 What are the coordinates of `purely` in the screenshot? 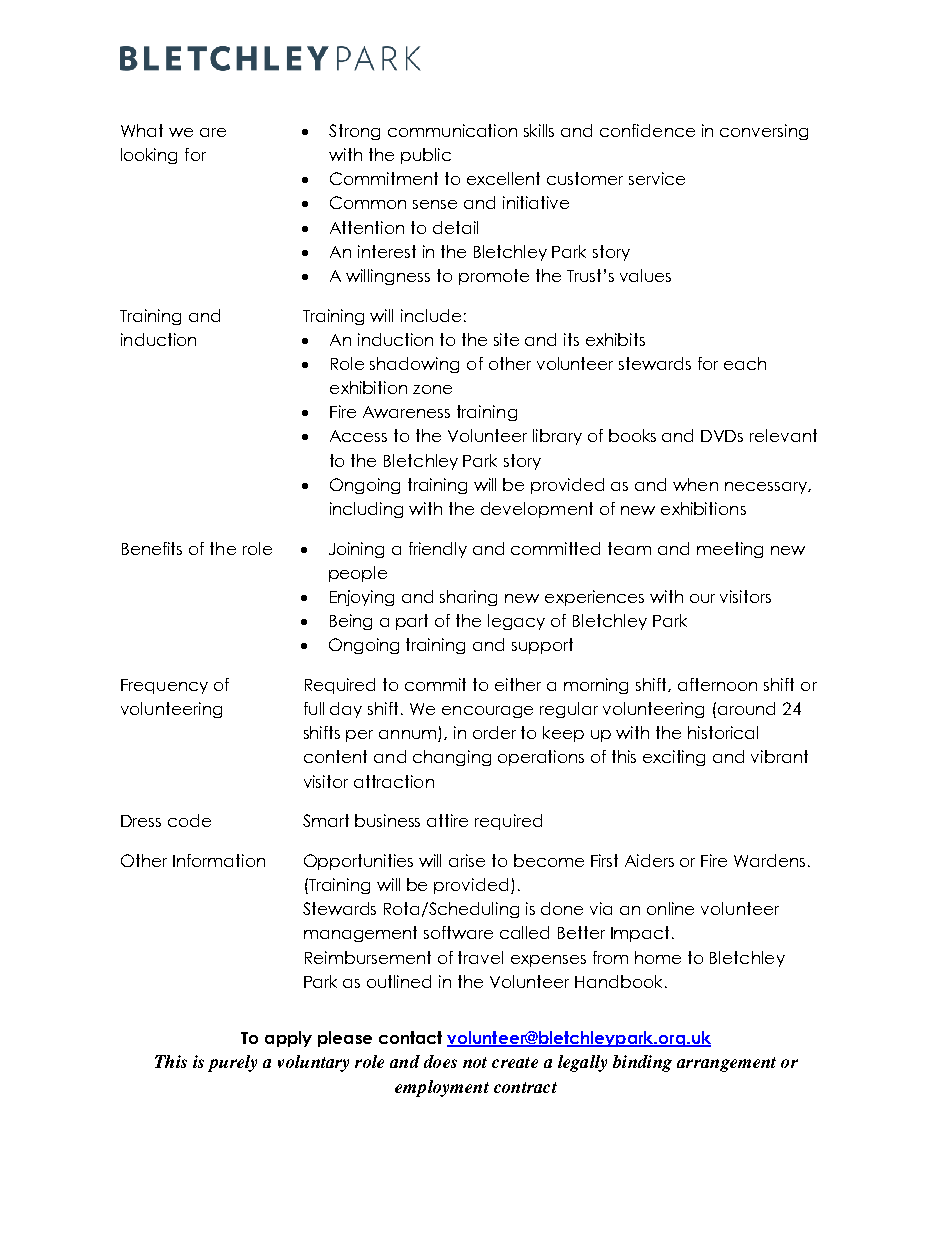 It's located at (232, 1063).
